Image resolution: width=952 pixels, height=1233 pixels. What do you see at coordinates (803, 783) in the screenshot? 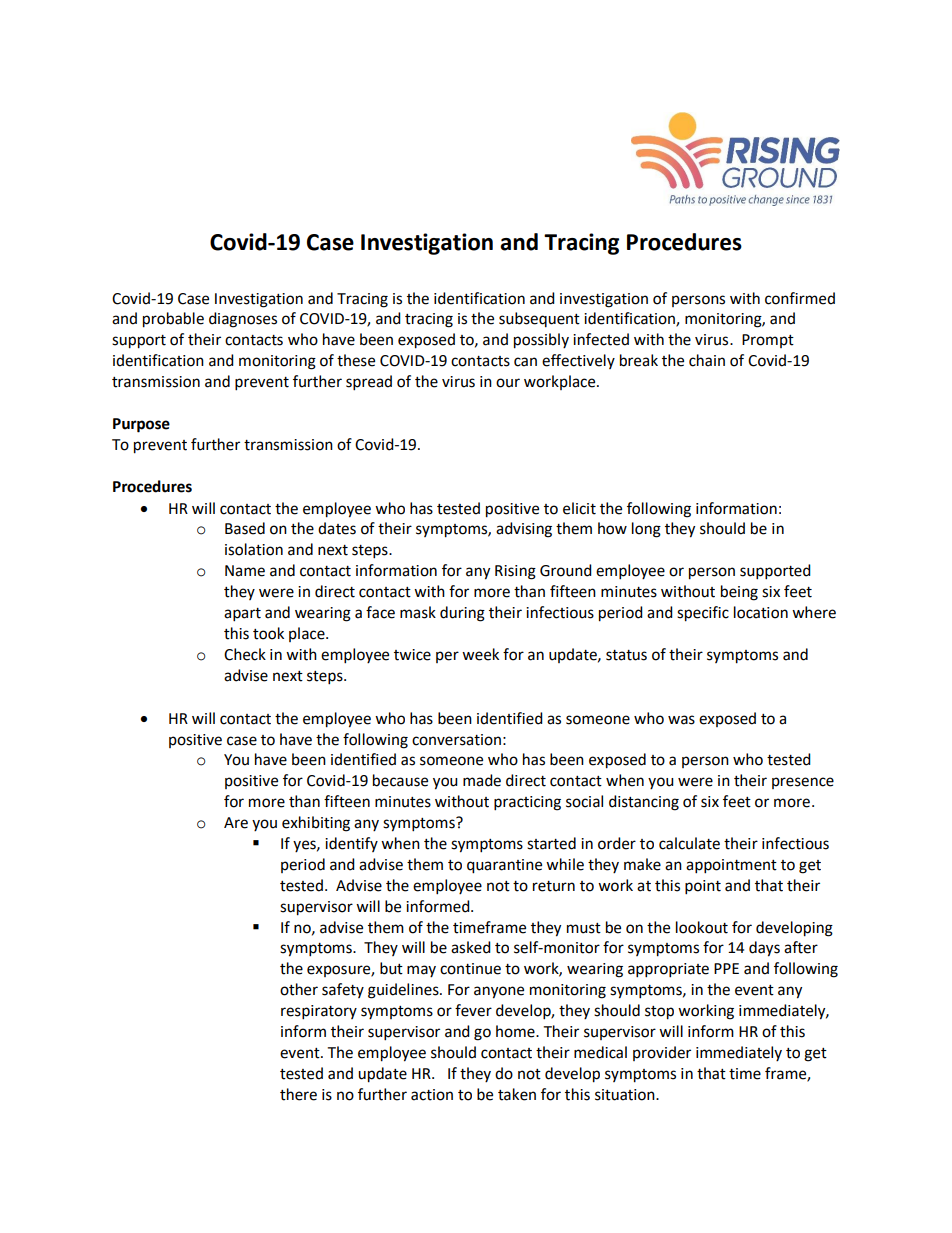
I see `presence` at bounding box center [803, 783].
